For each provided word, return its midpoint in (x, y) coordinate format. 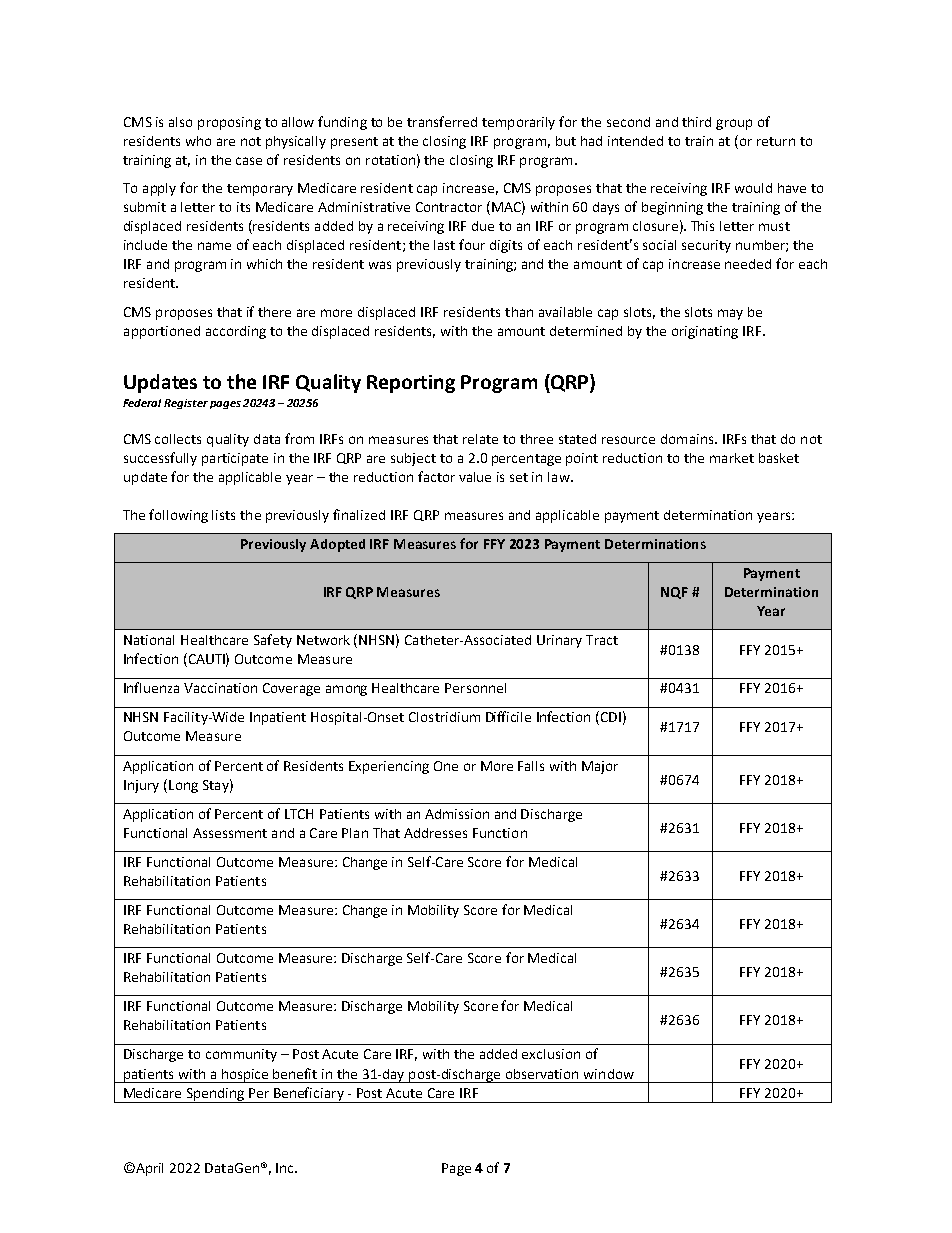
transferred (442, 121)
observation (542, 1074)
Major (600, 767)
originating (705, 332)
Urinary (559, 641)
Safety (273, 641)
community (241, 1055)
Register (186, 404)
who (198, 141)
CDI (609, 718)
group (734, 124)
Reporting (411, 384)
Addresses (435, 833)
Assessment (230, 833)
